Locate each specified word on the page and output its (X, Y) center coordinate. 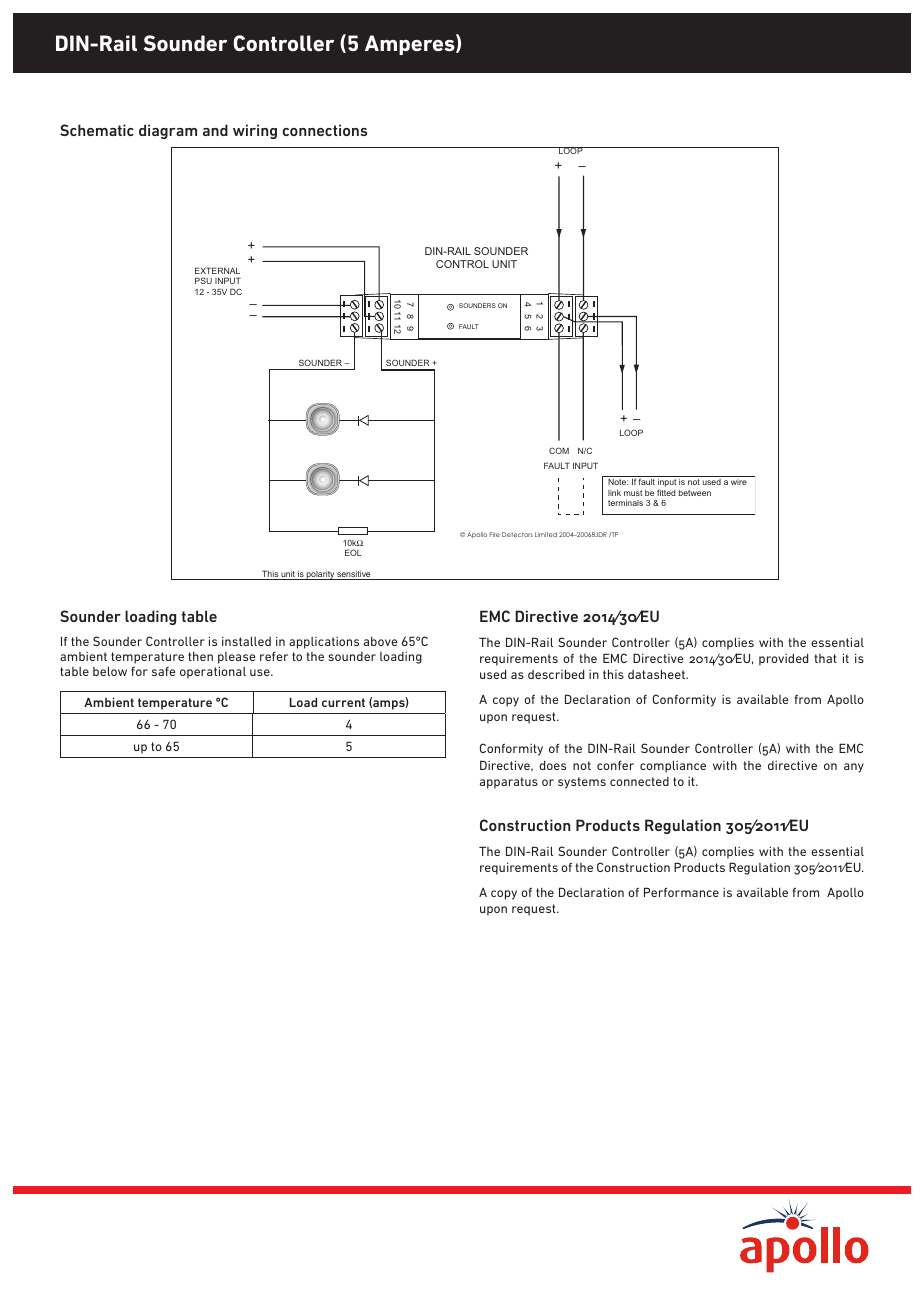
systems (582, 783)
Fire (495, 534)
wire (739, 482)
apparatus (509, 783)
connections (325, 130)
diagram (168, 131)
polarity (320, 575)
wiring (255, 131)
